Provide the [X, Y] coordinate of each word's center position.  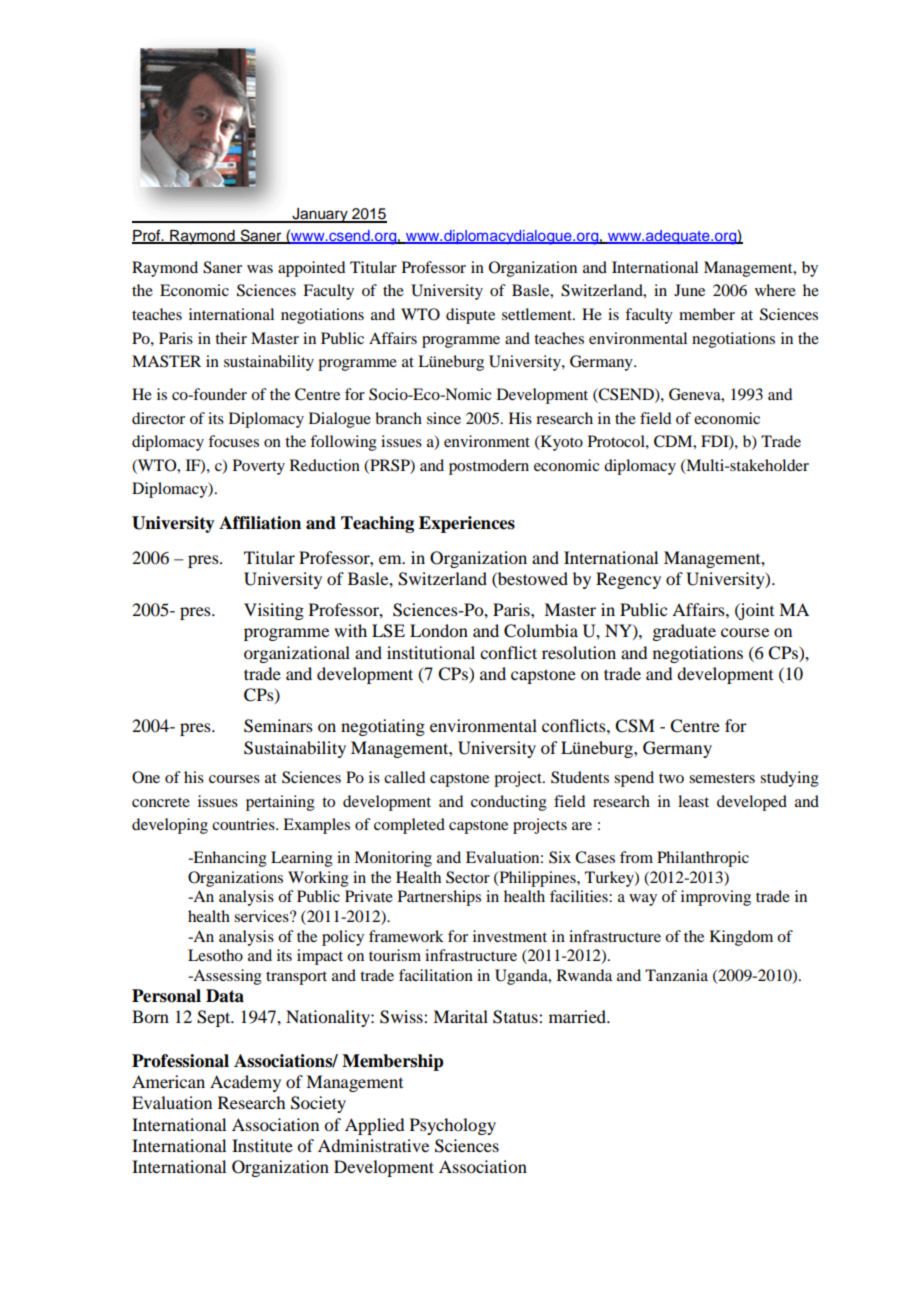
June [689, 290]
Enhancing [229, 859]
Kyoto [560, 443]
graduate [684, 632]
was [260, 269]
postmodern [489, 467]
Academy [245, 1083]
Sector [468, 877]
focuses [233, 441]
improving [716, 898]
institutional [431, 652]
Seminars [278, 726]
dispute [470, 316]
